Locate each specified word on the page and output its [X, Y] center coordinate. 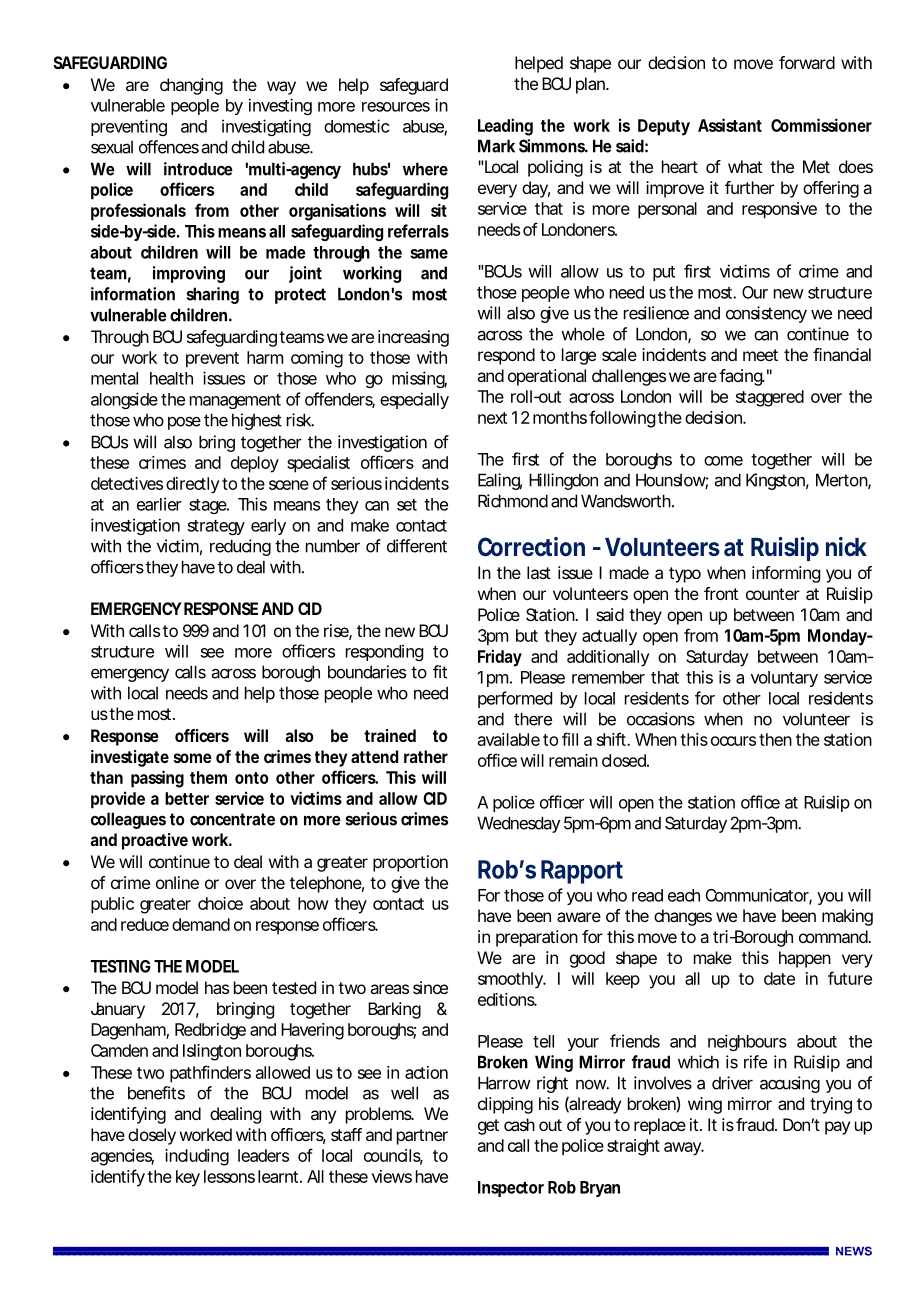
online [177, 882]
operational [547, 377]
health [171, 378]
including [197, 1157]
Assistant [730, 125]
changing [191, 86]
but [527, 635]
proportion [410, 863]
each [684, 895]
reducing [240, 547]
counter [773, 594]
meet [760, 355]
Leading [505, 127]
